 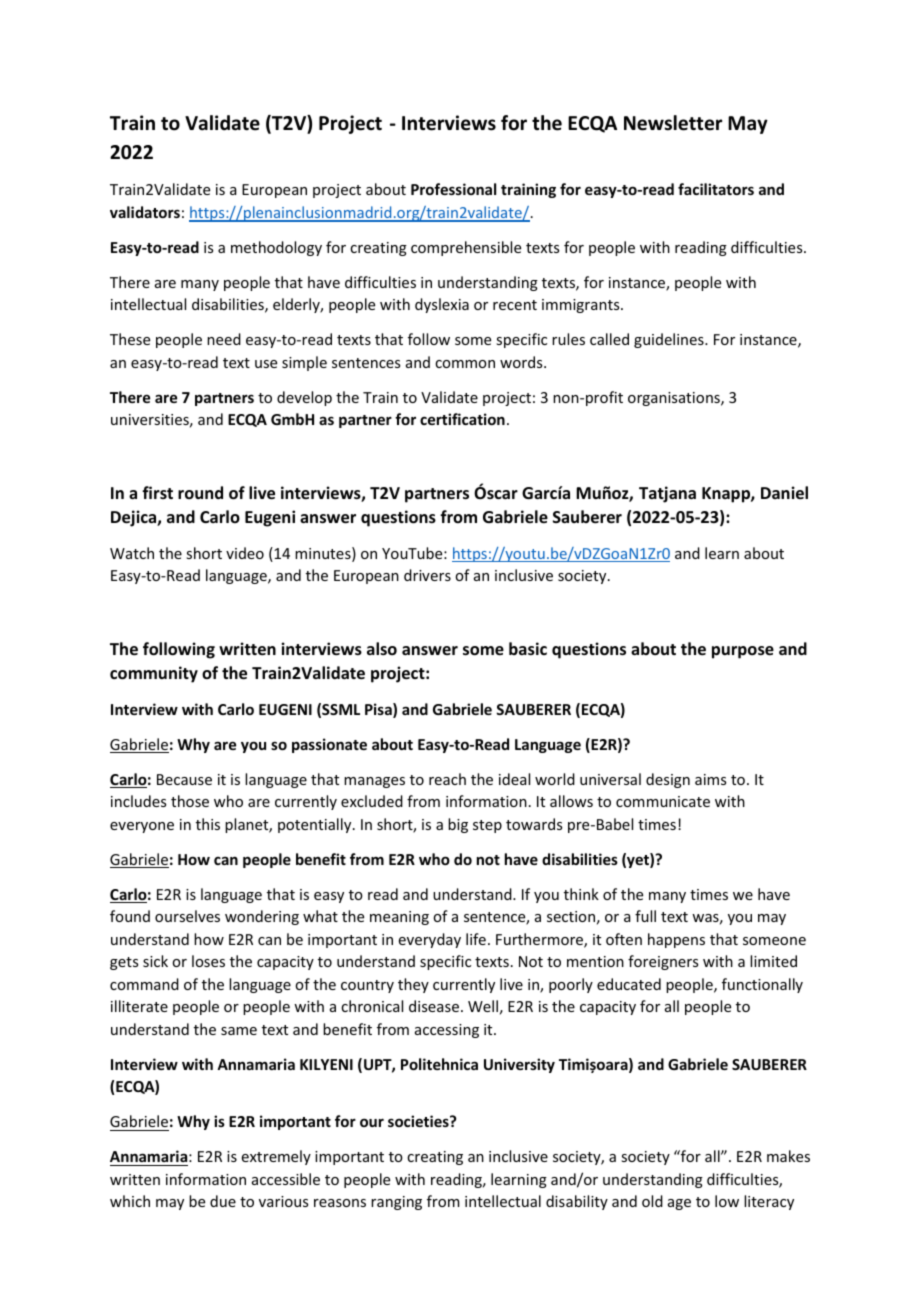 I want to click on purpose, so click(x=743, y=652).
